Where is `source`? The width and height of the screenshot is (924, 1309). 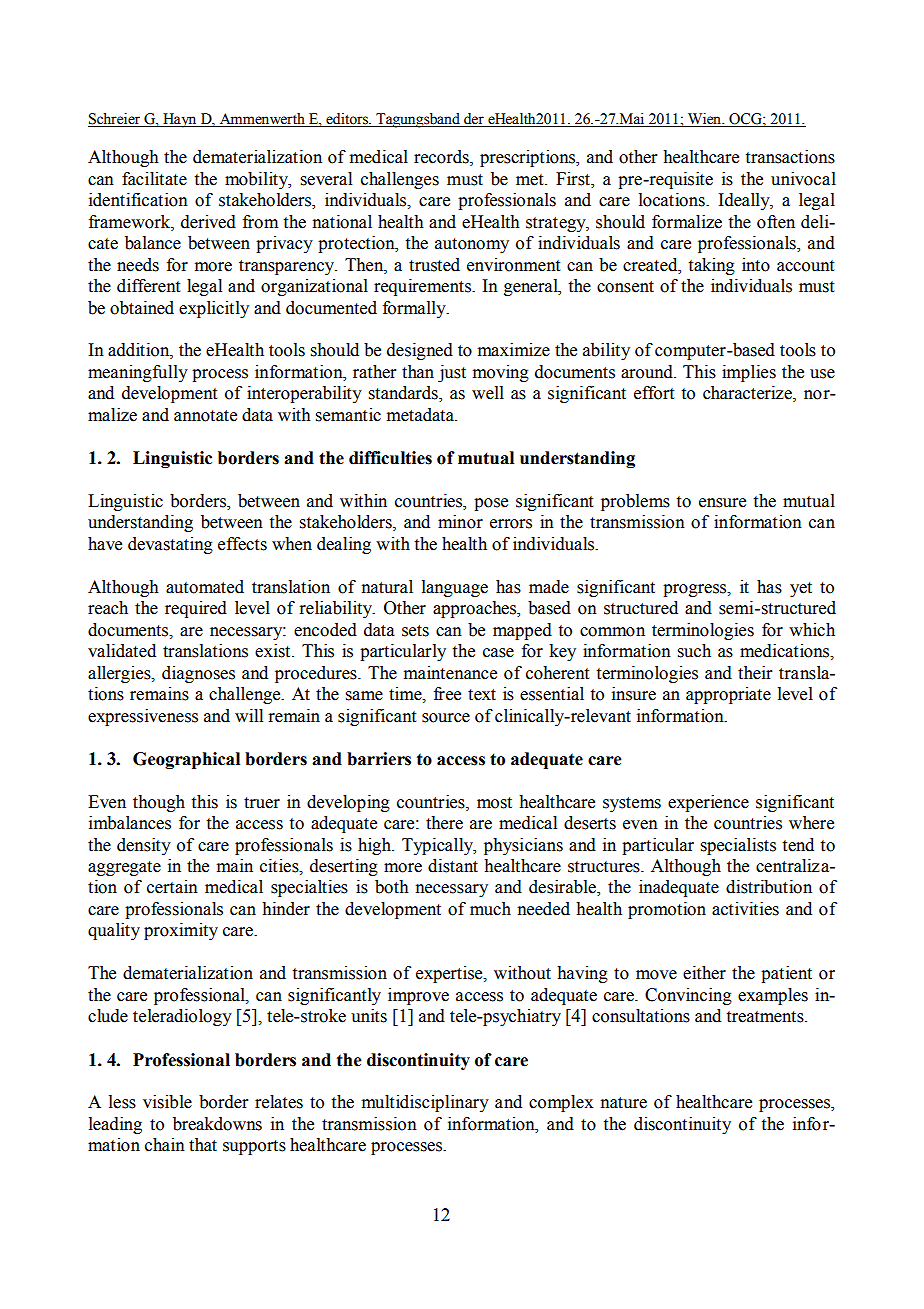 source is located at coordinates (446, 718).
